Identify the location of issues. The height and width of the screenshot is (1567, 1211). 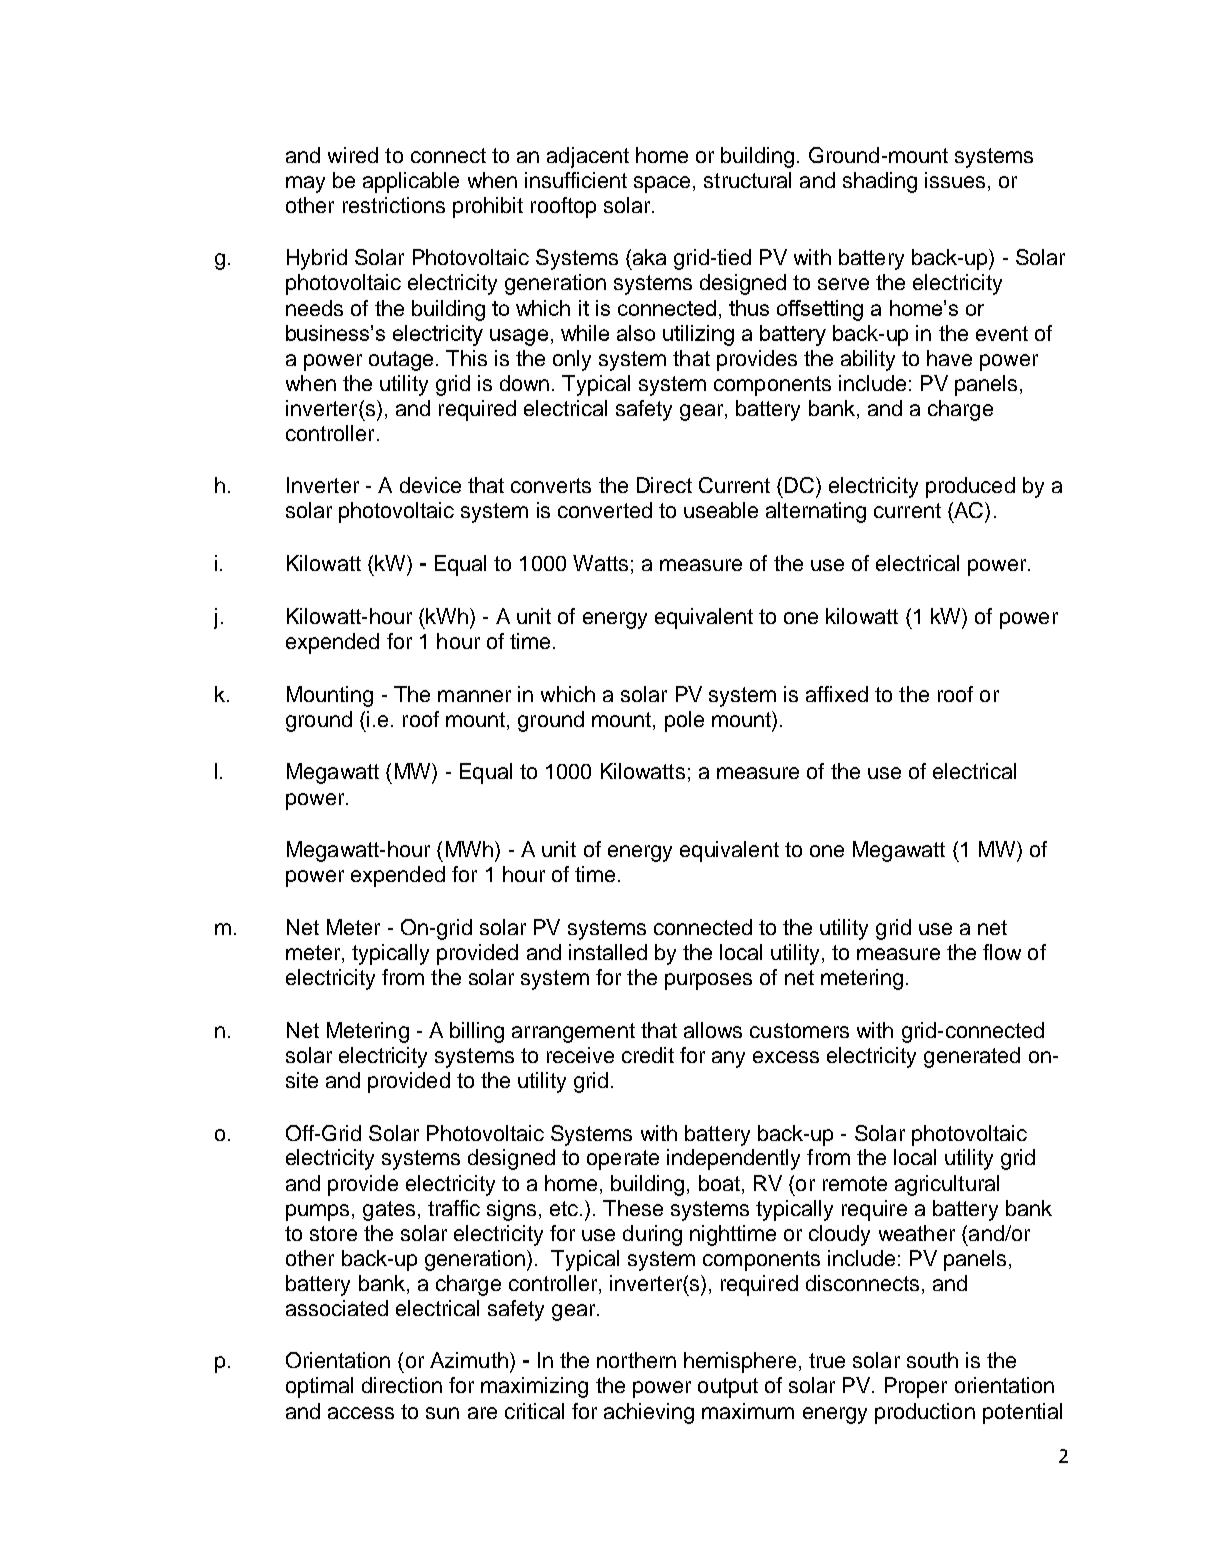
(955, 180).
